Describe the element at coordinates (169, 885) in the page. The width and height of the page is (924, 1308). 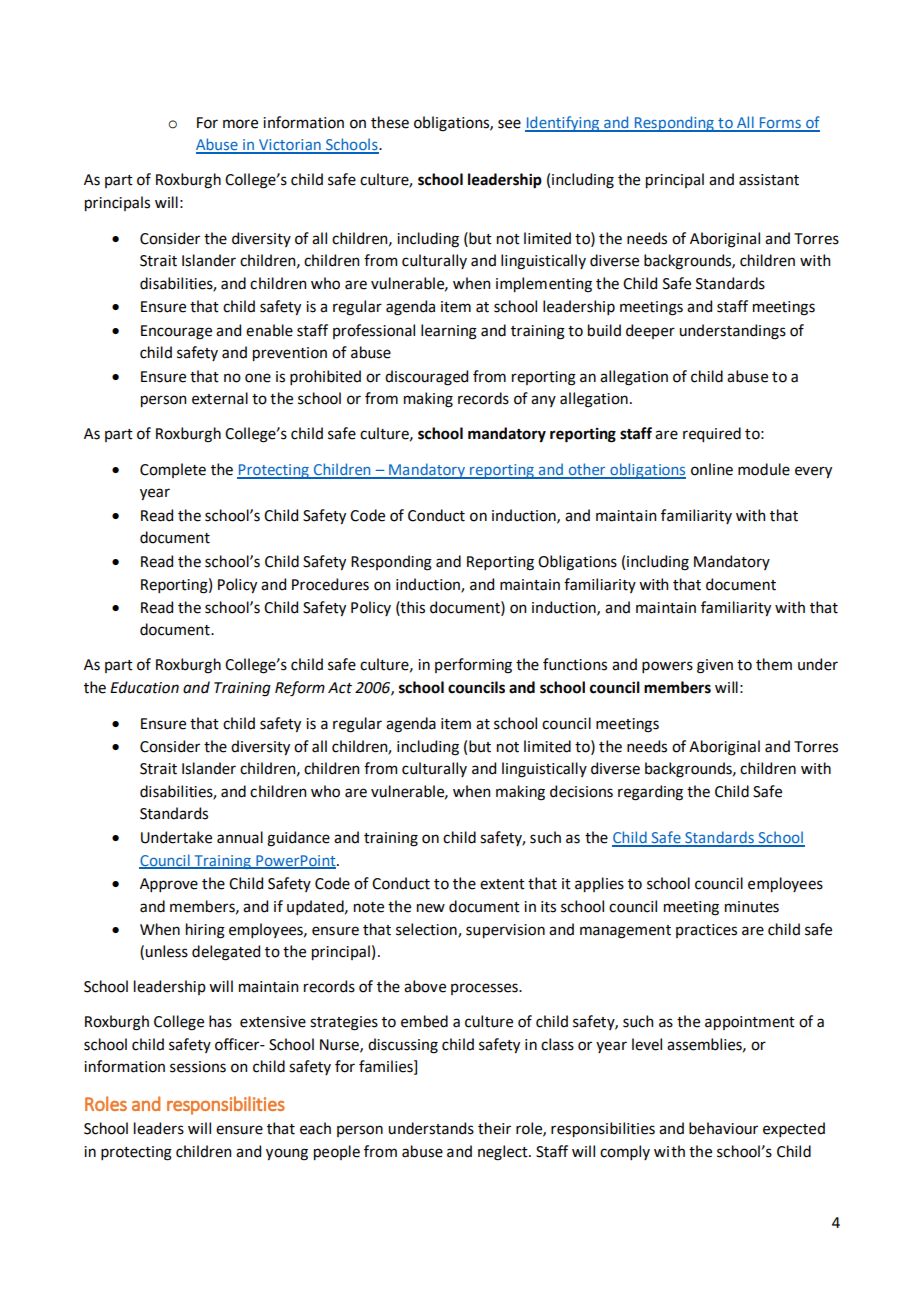
I see `Approve` at that location.
